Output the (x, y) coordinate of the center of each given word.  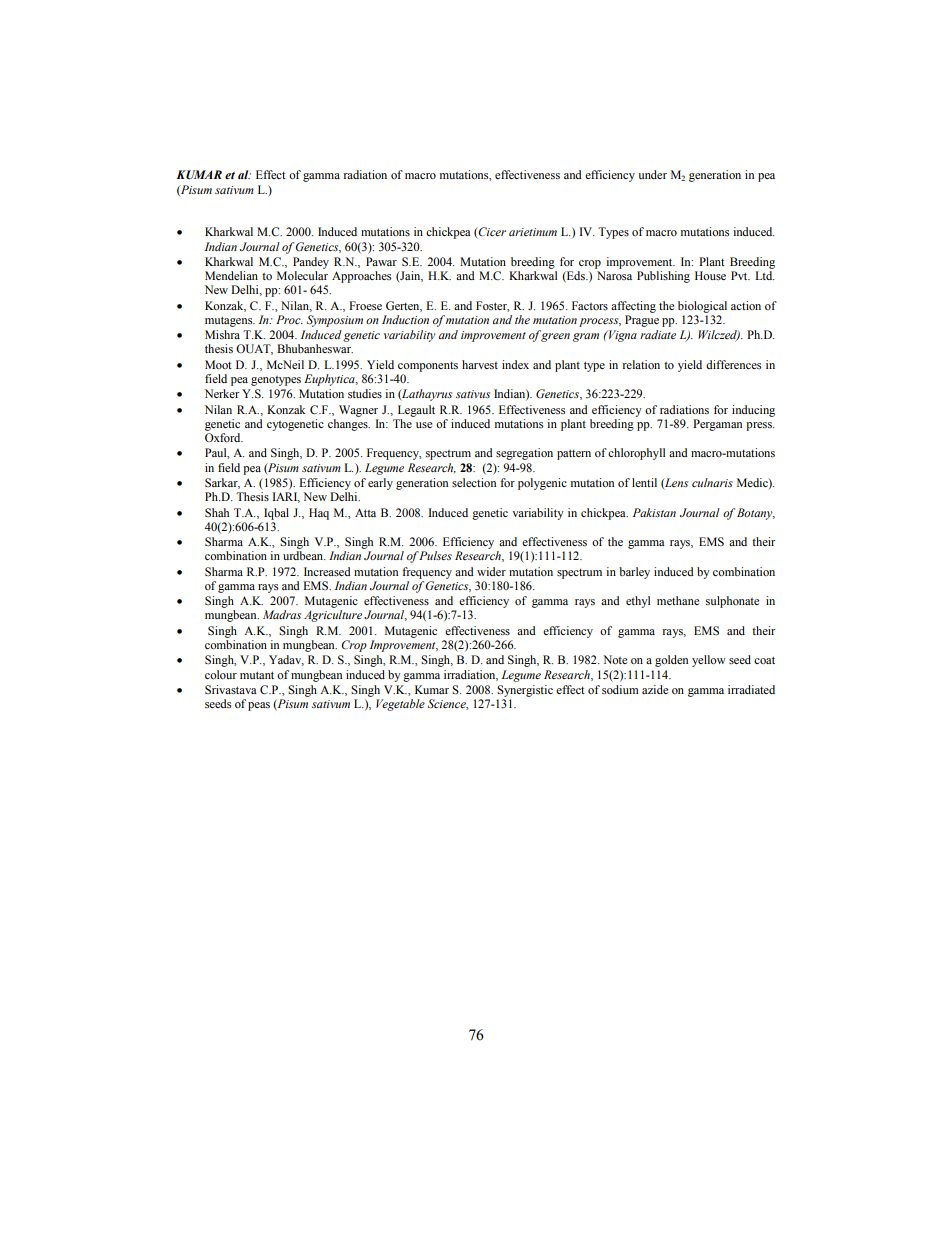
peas (259, 706)
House (710, 275)
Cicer (491, 233)
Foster (493, 306)
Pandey (311, 263)
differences (733, 364)
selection (474, 482)
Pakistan (654, 512)
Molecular (302, 275)
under (652, 174)
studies (365, 393)
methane (678, 600)
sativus (473, 394)
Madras (282, 614)
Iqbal (276, 514)
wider (491, 571)
